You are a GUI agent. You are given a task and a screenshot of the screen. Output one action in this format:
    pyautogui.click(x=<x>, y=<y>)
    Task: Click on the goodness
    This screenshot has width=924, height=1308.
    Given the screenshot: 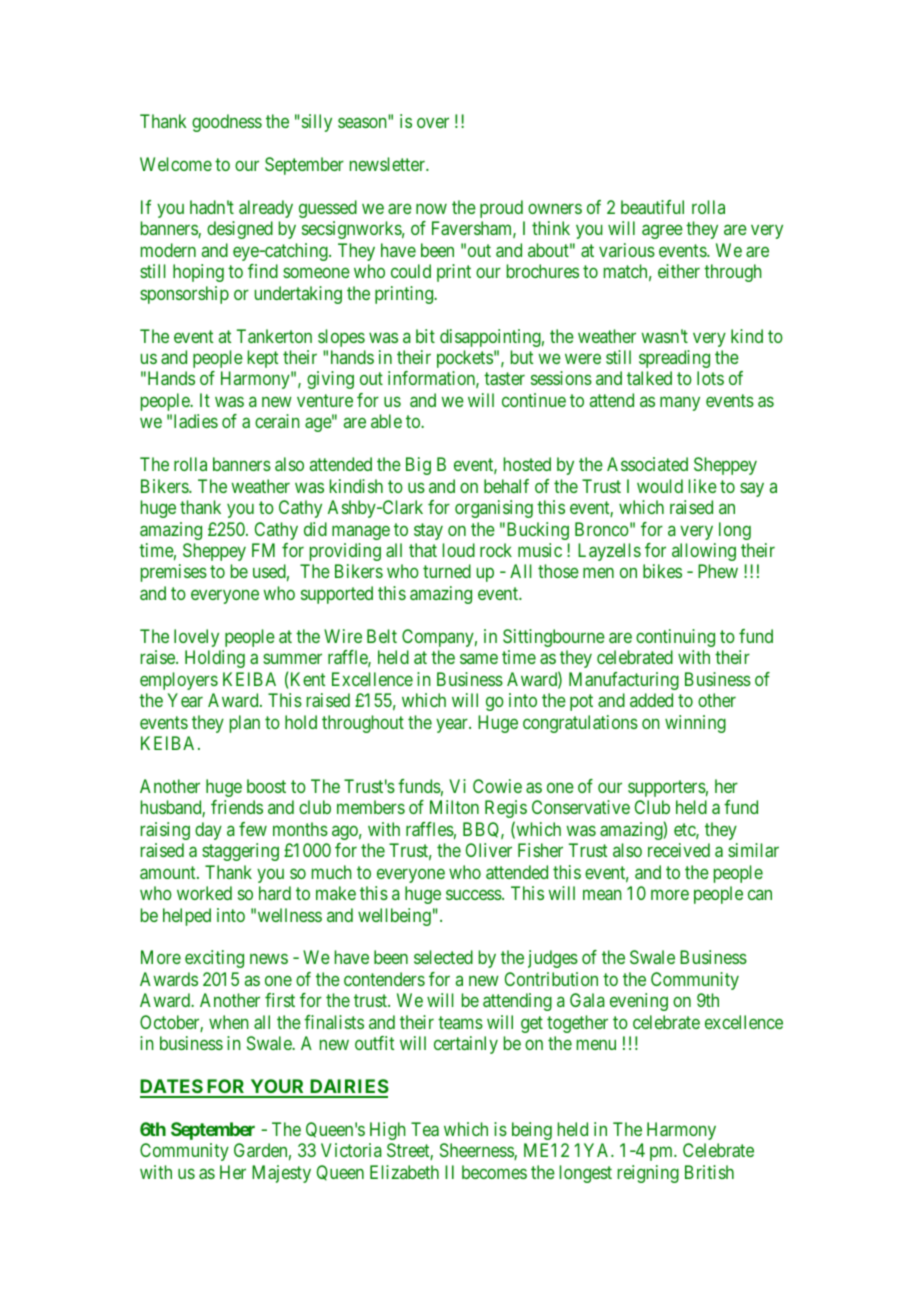 What is the action you would take?
    pyautogui.click(x=227, y=123)
